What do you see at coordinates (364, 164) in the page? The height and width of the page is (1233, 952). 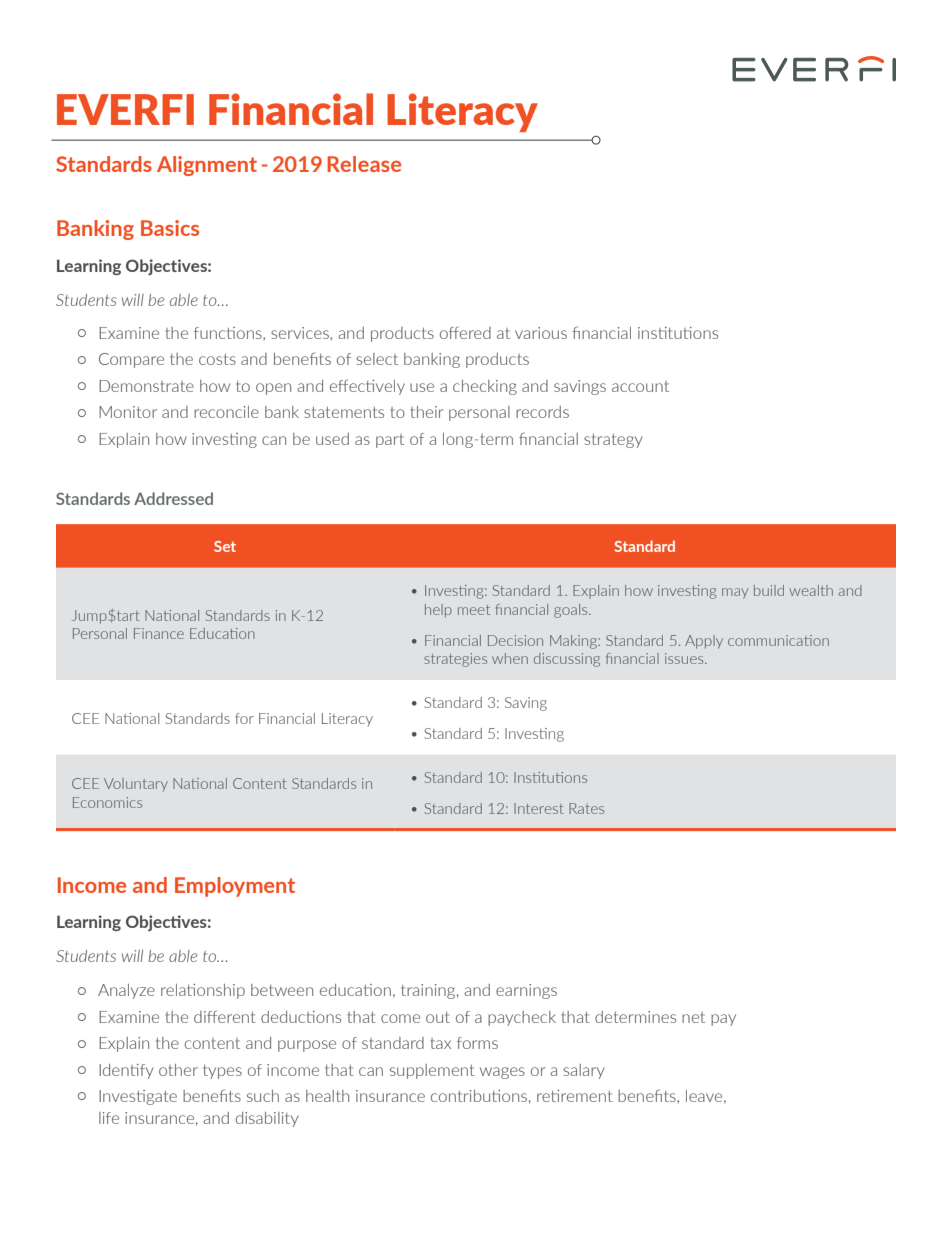 I see `Release` at bounding box center [364, 164].
